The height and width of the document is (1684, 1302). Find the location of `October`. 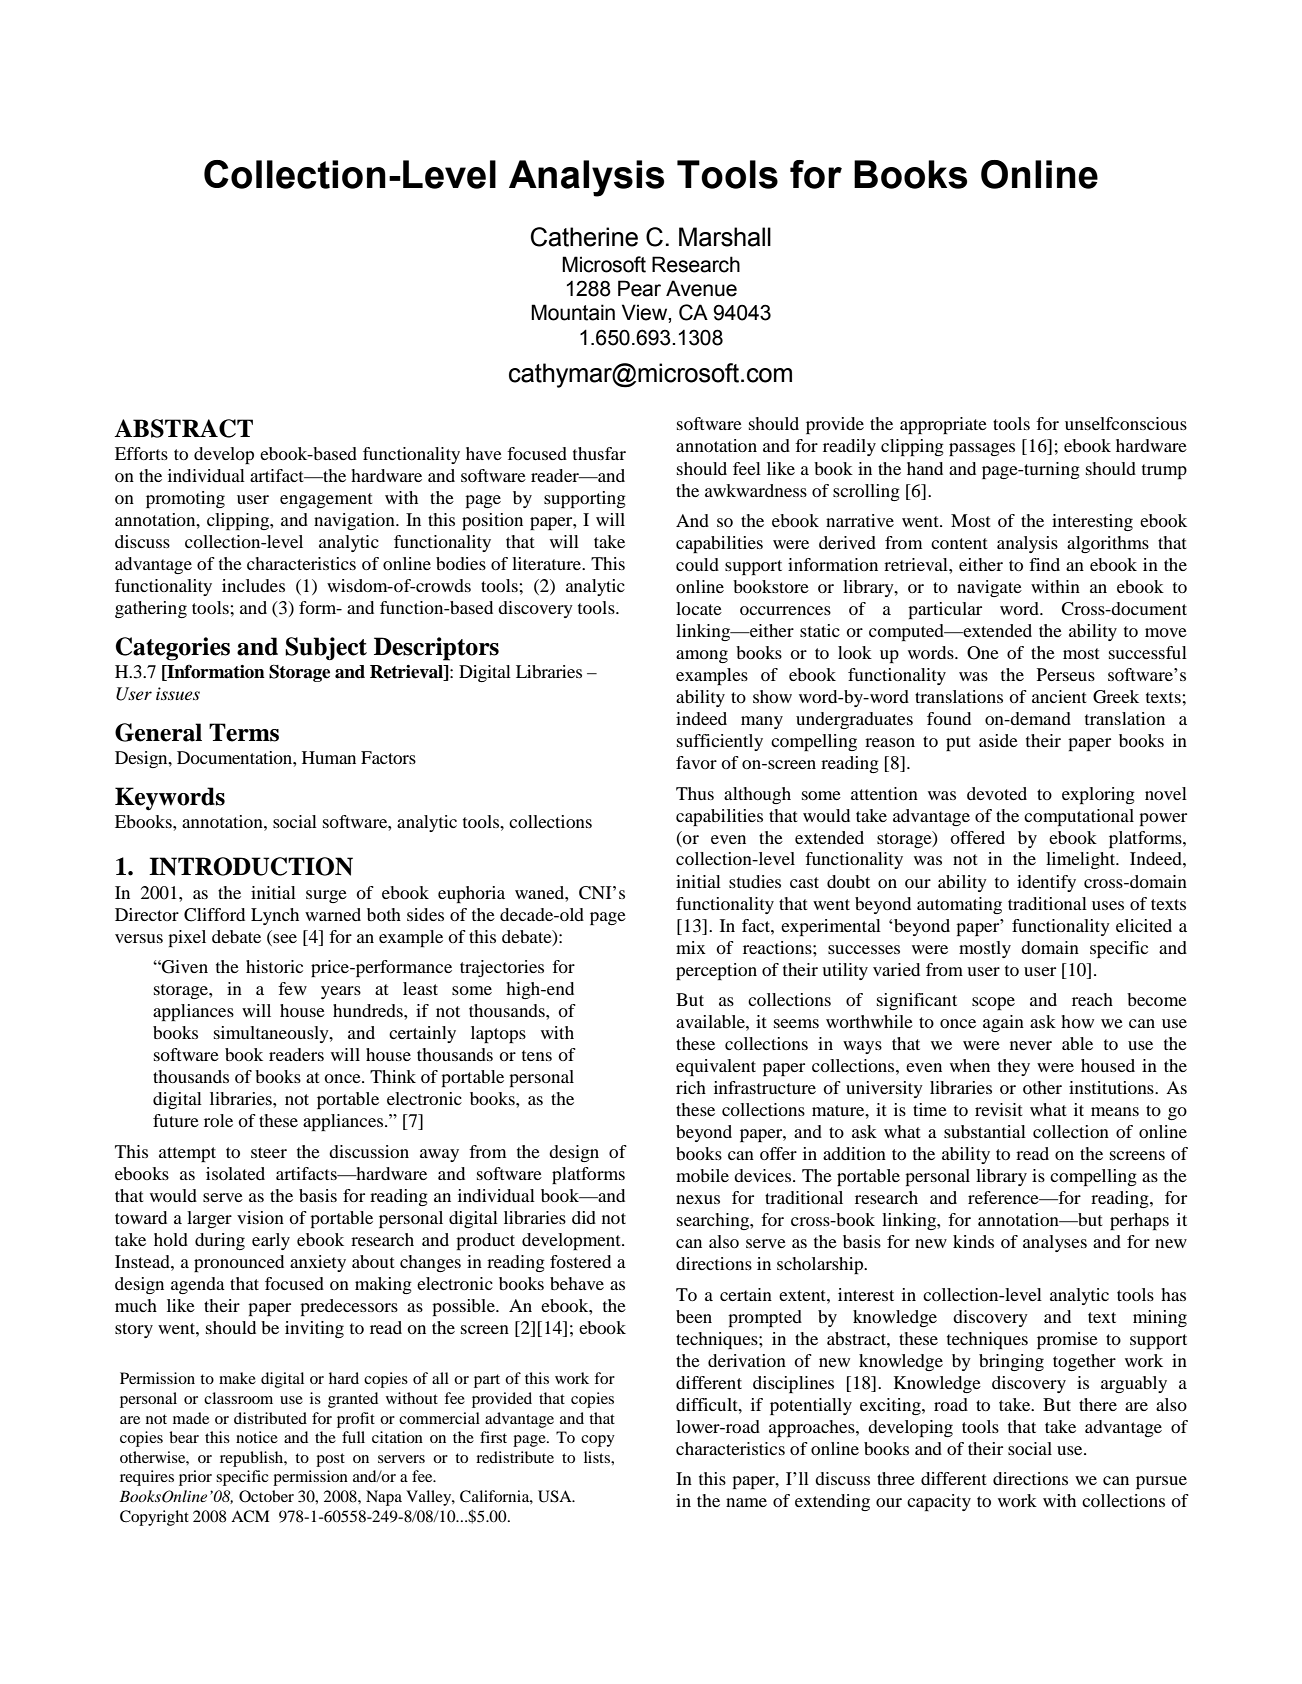

October is located at coordinates (266, 1496).
